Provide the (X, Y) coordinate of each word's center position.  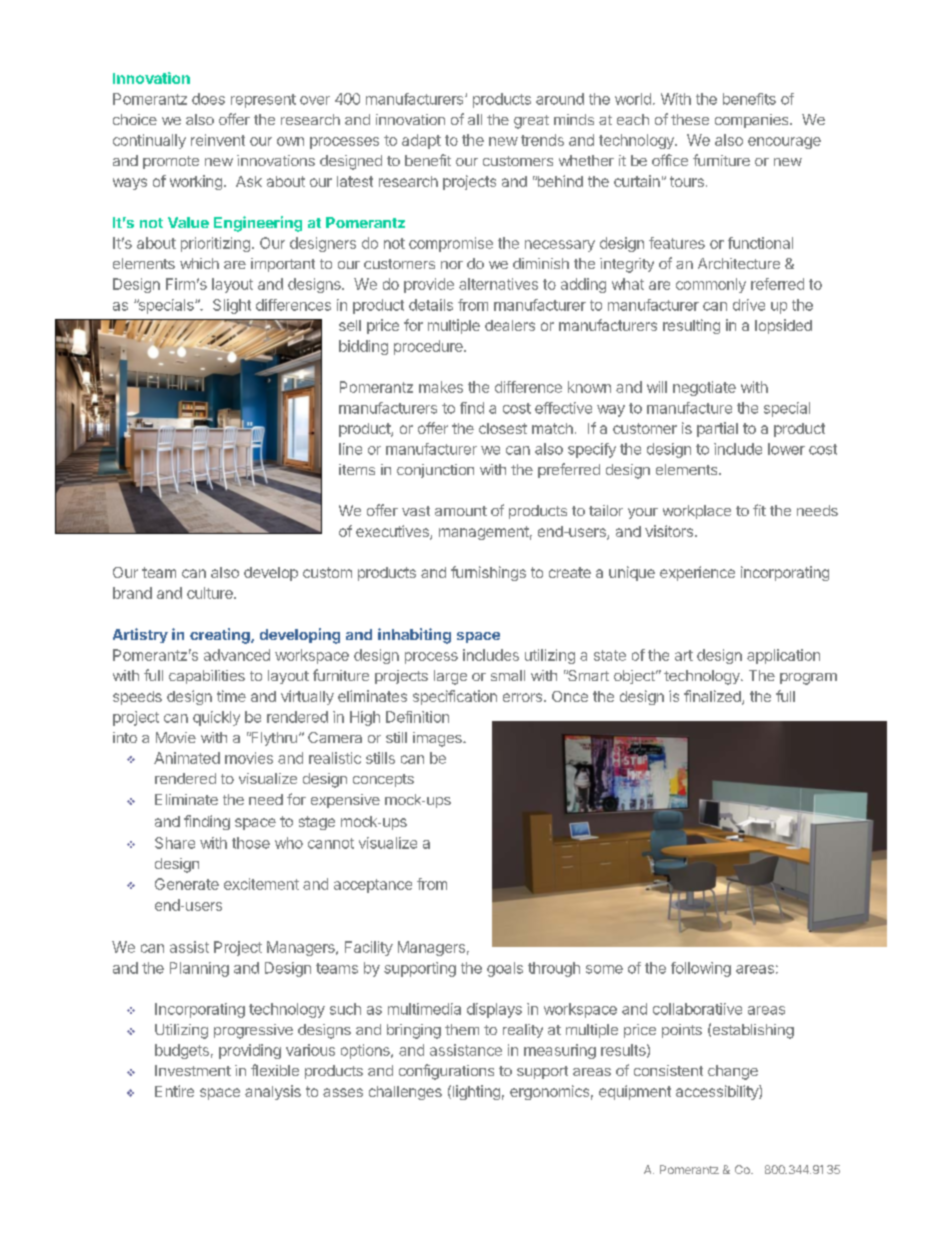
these (690, 119)
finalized (713, 697)
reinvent (218, 140)
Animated (187, 758)
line (350, 449)
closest (503, 428)
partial (717, 429)
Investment (193, 1070)
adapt (421, 141)
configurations (446, 1072)
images (438, 739)
